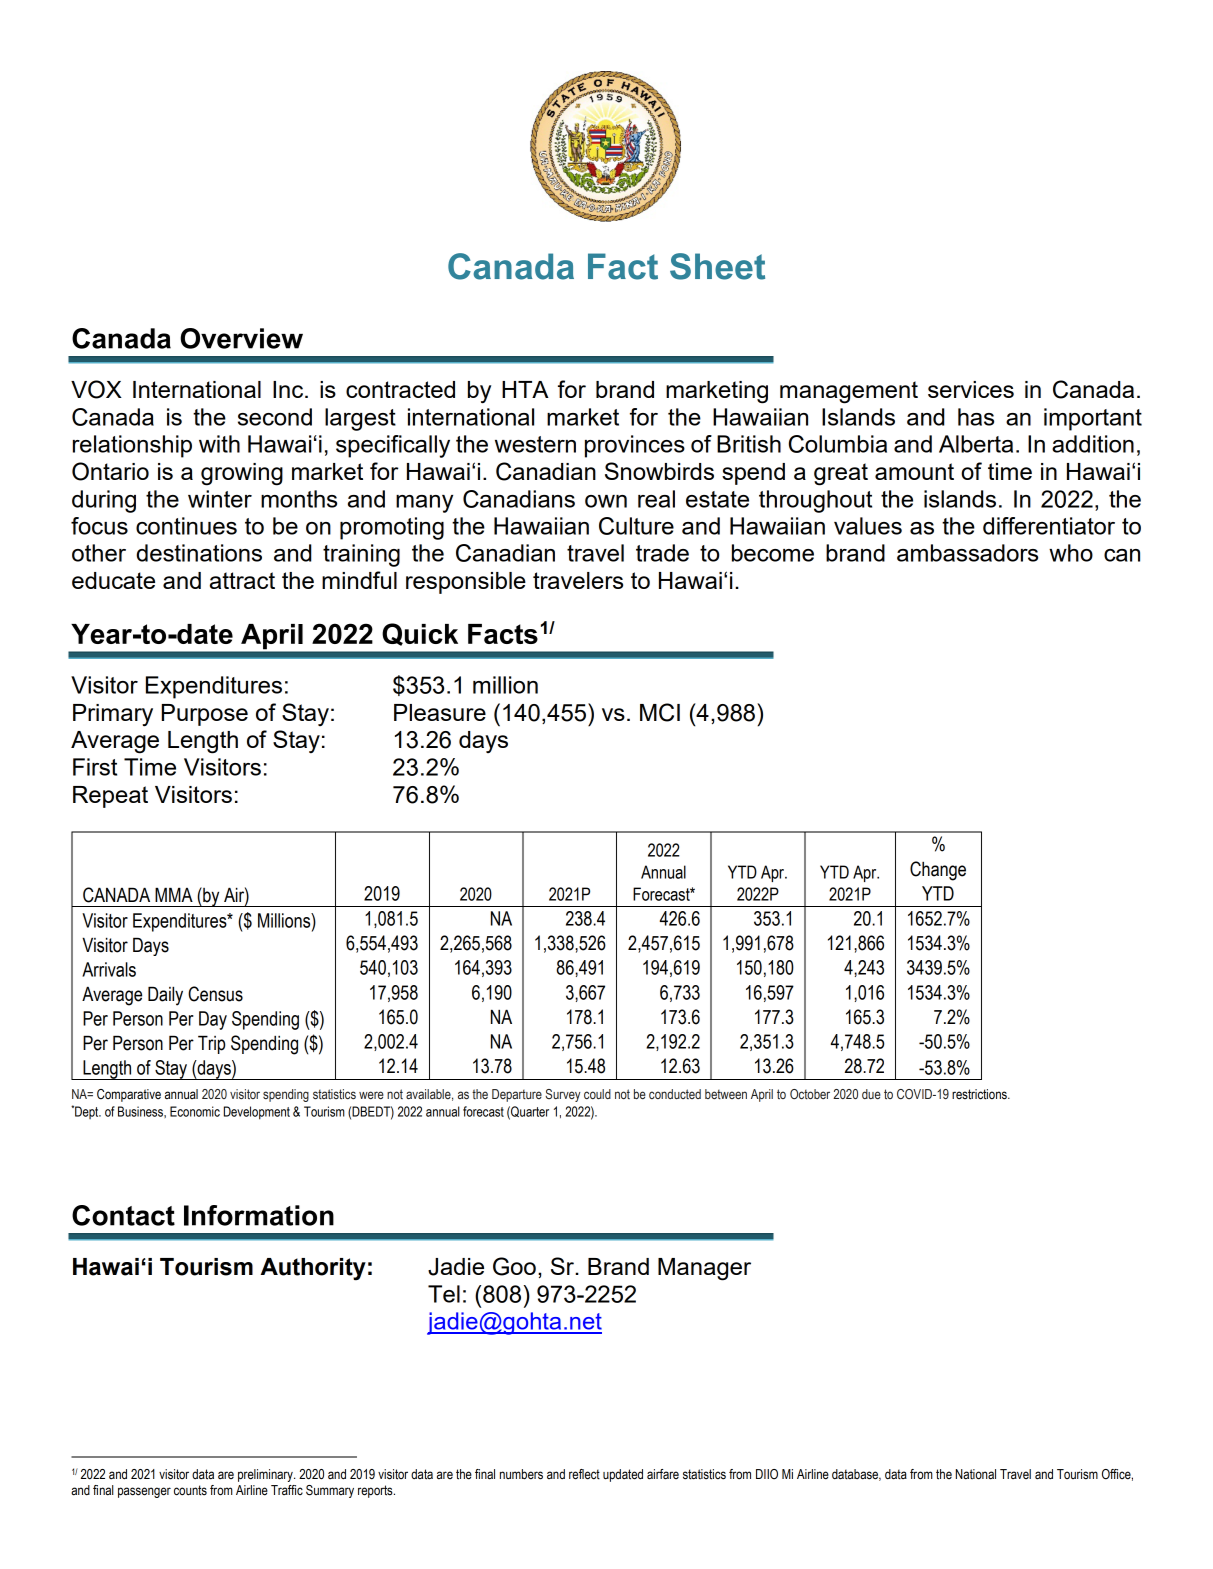 This image has width=1213, height=1569. I want to click on MCI, so click(660, 712).
